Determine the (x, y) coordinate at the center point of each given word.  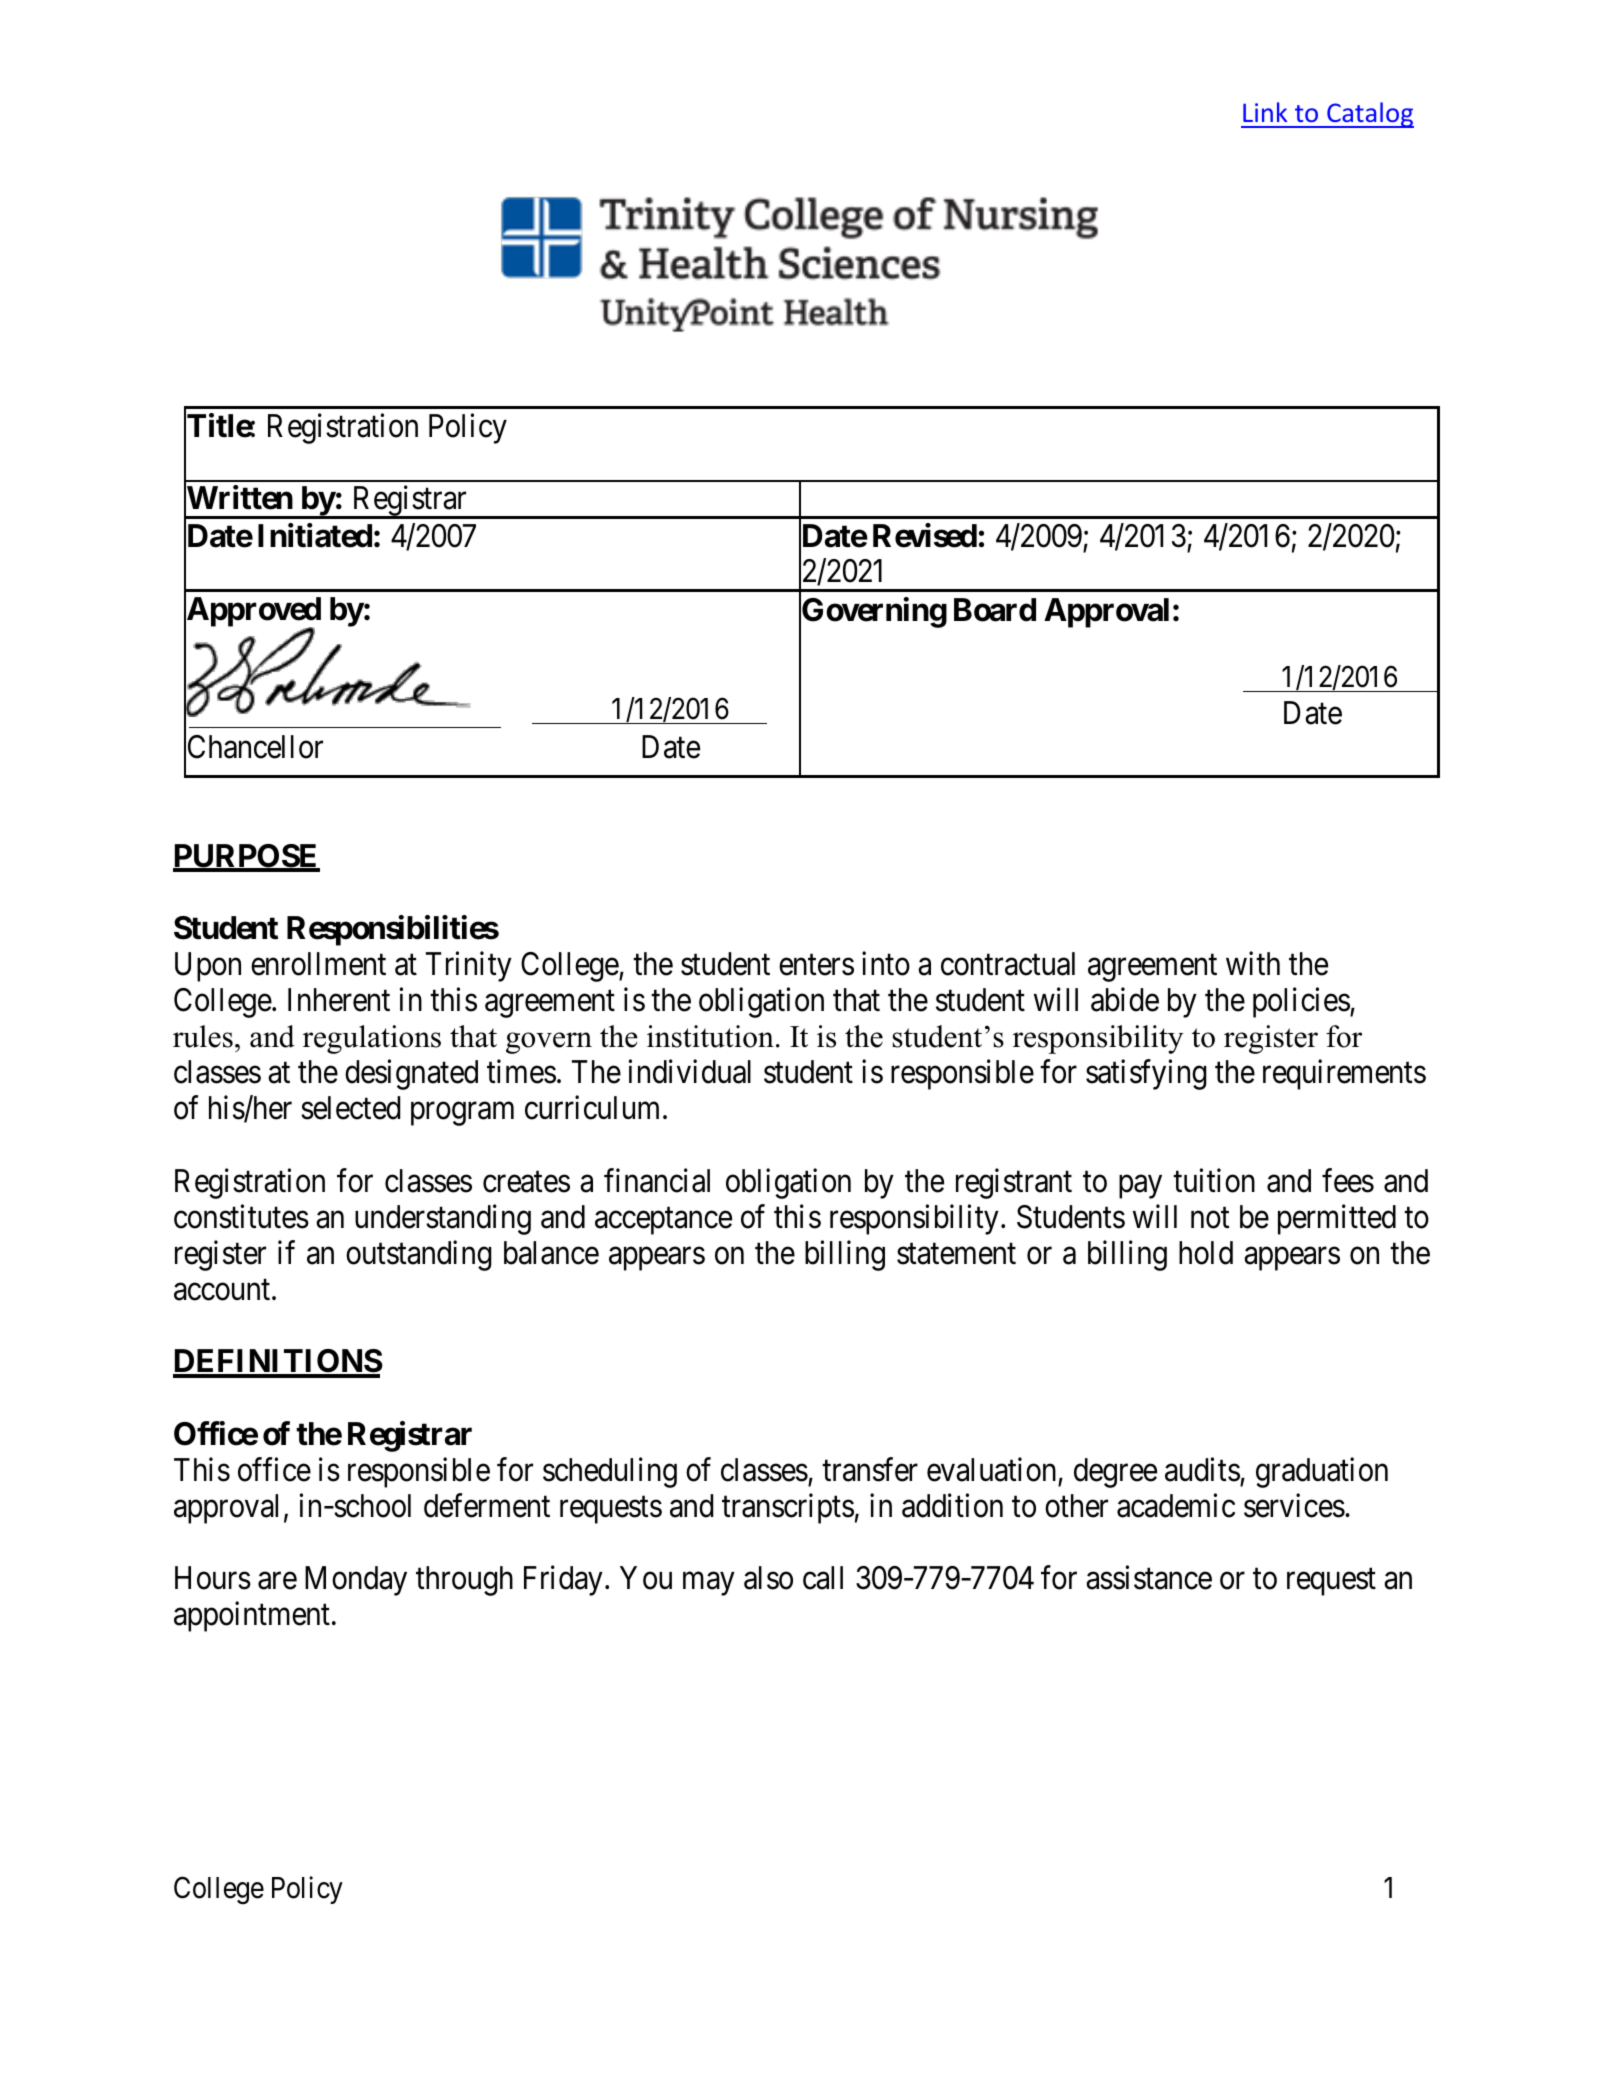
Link (1265, 112)
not (1210, 1218)
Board (995, 610)
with (1253, 963)
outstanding (419, 1255)
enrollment (318, 964)
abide (1125, 1000)
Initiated (315, 535)
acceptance (663, 1221)
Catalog (1369, 115)
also (768, 1578)
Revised (925, 535)
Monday (356, 1581)
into (886, 963)
